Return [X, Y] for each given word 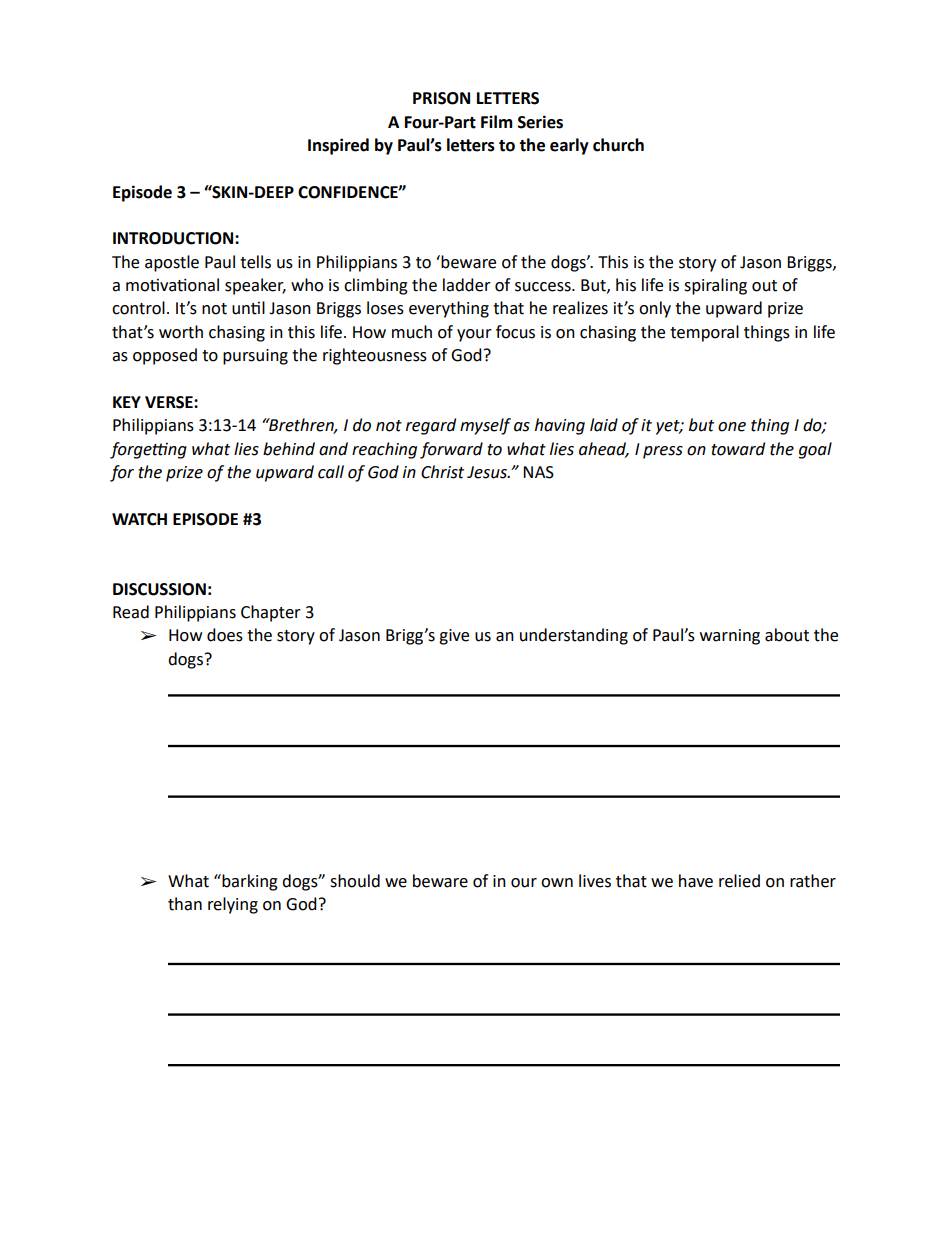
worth [181, 332]
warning [730, 637]
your [474, 335]
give [454, 637]
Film [497, 121]
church [618, 145]
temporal [704, 333]
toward [738, 449]
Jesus [488, 472]
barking [249, 882]
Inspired [338, 146]
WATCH [139, 519]
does [225, 635]
